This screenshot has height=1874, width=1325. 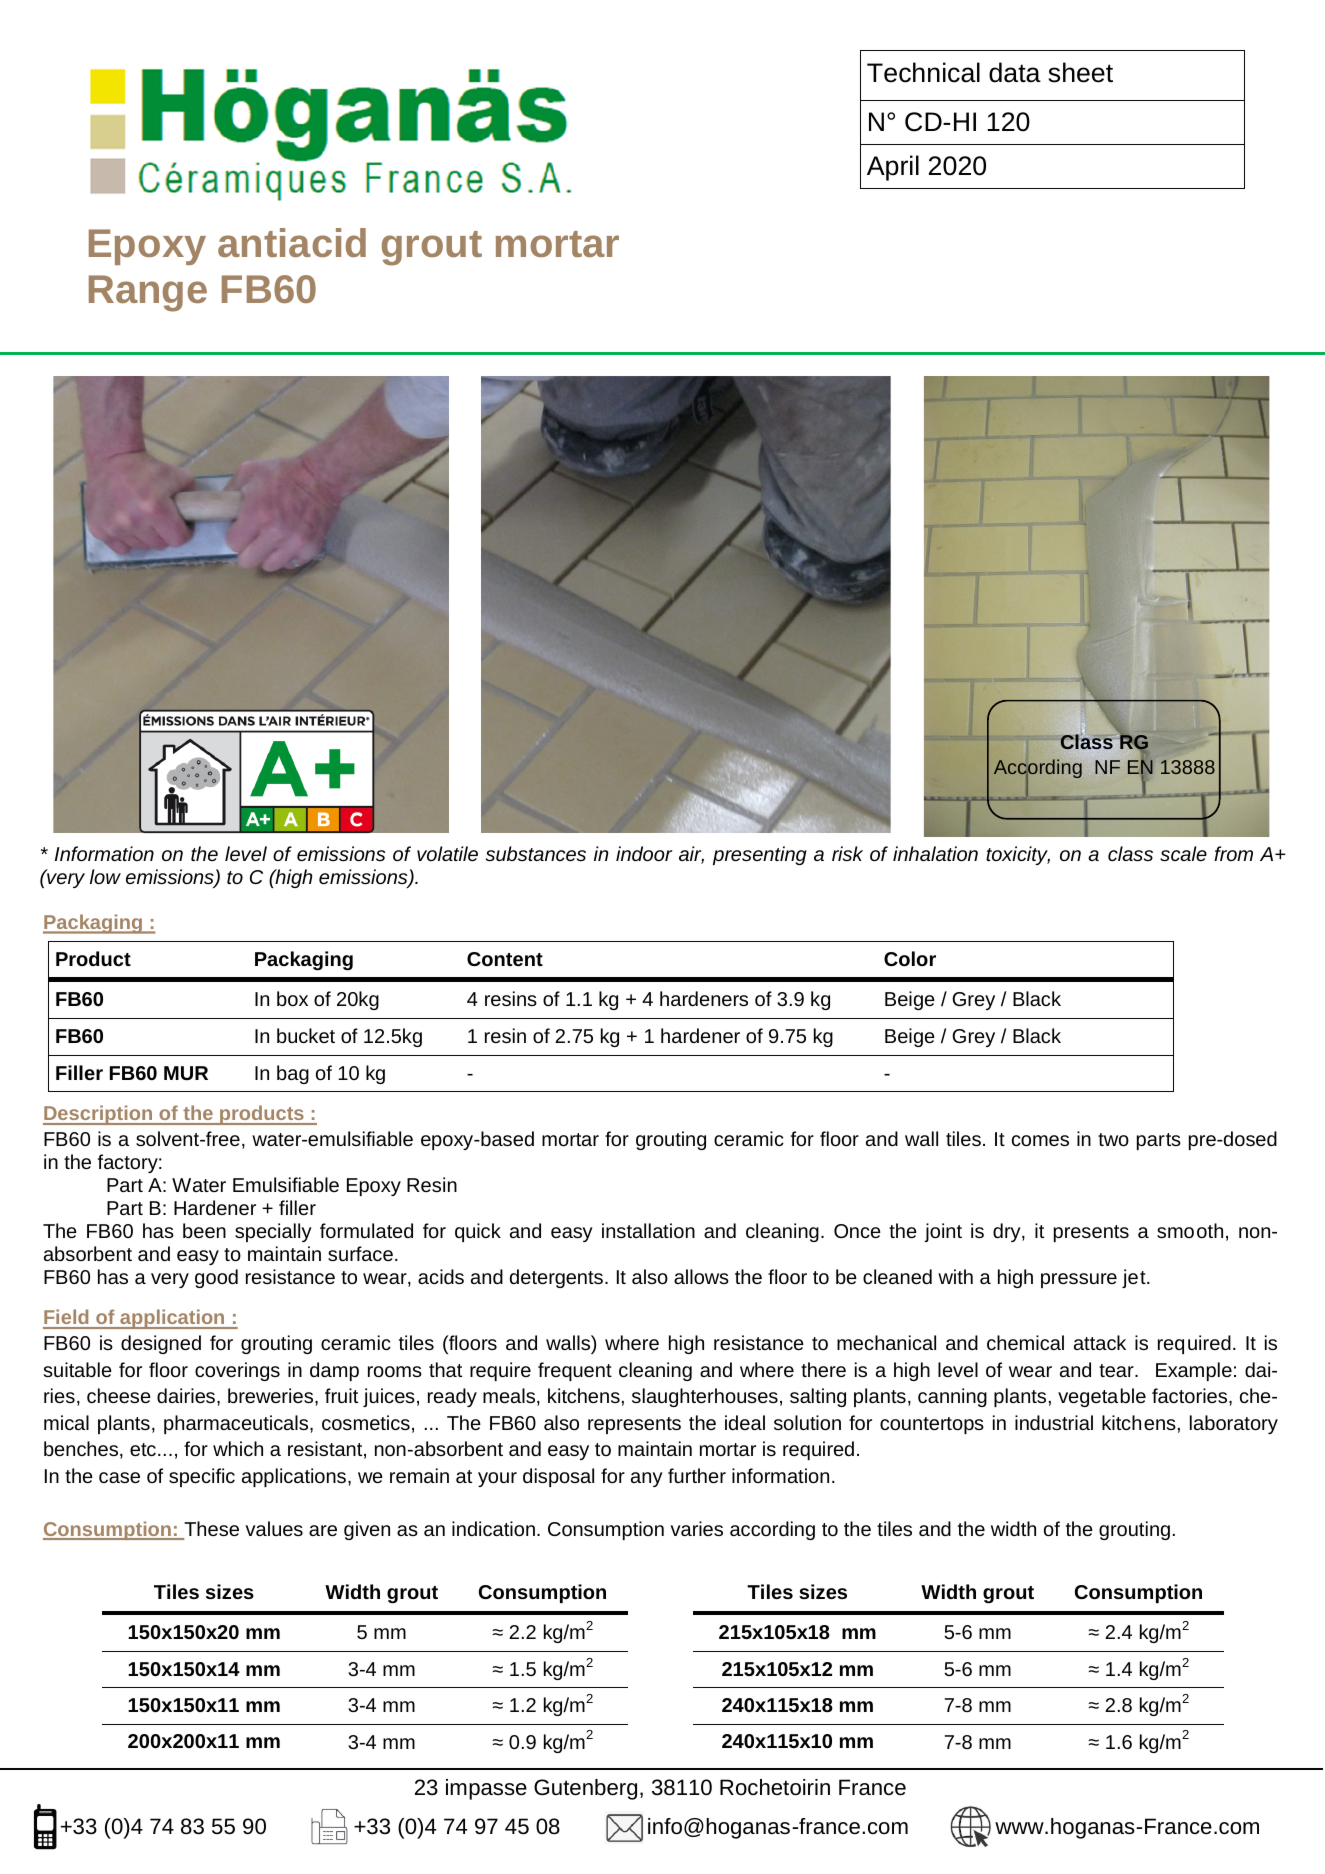 What do you see at coordinates (1018, 855) in the screenshot?
I see `toxicity` at bounding box center [1018, 855].
